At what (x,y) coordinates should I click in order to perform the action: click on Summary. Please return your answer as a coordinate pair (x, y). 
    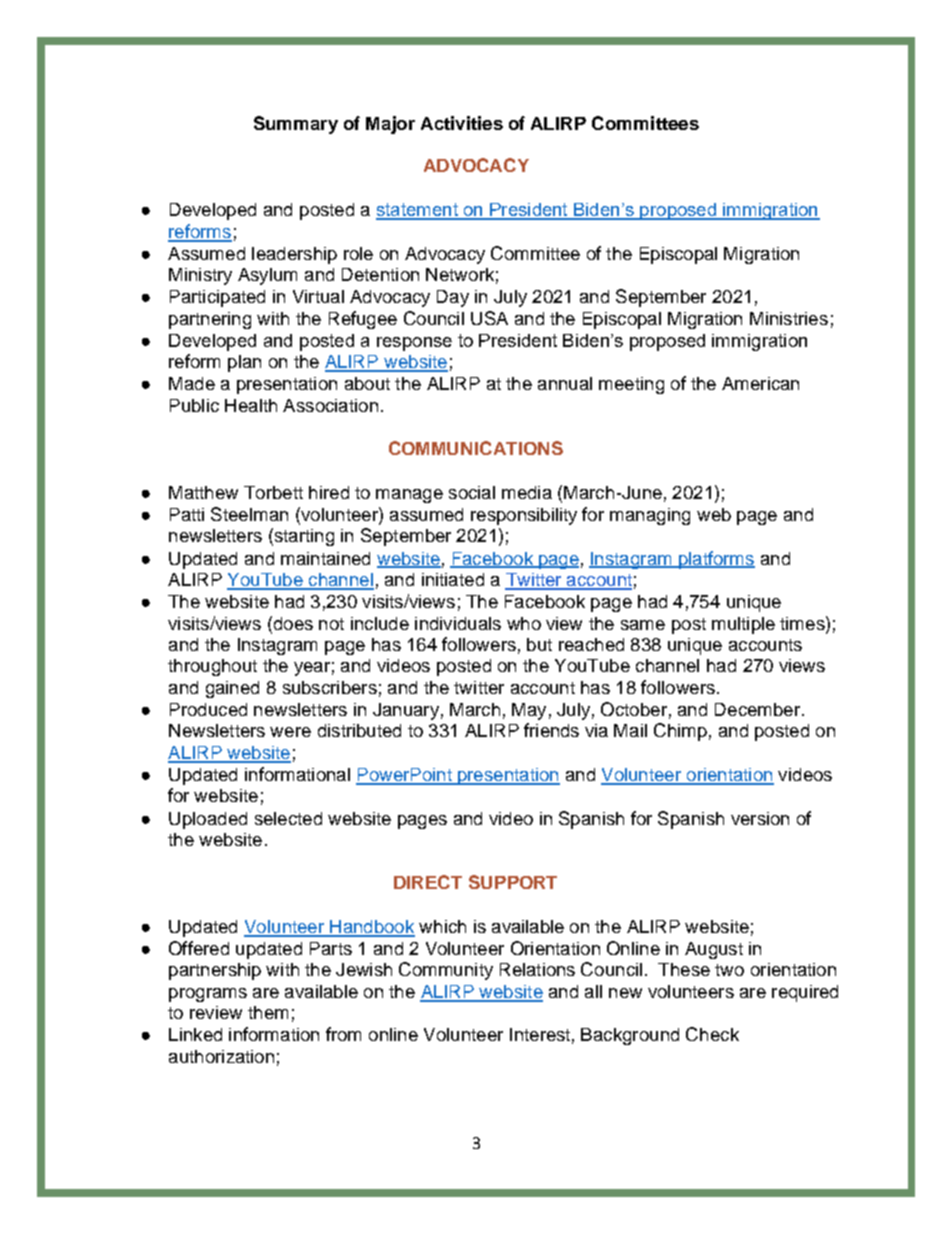
    Looking at the image, I should click on (296, 125).
